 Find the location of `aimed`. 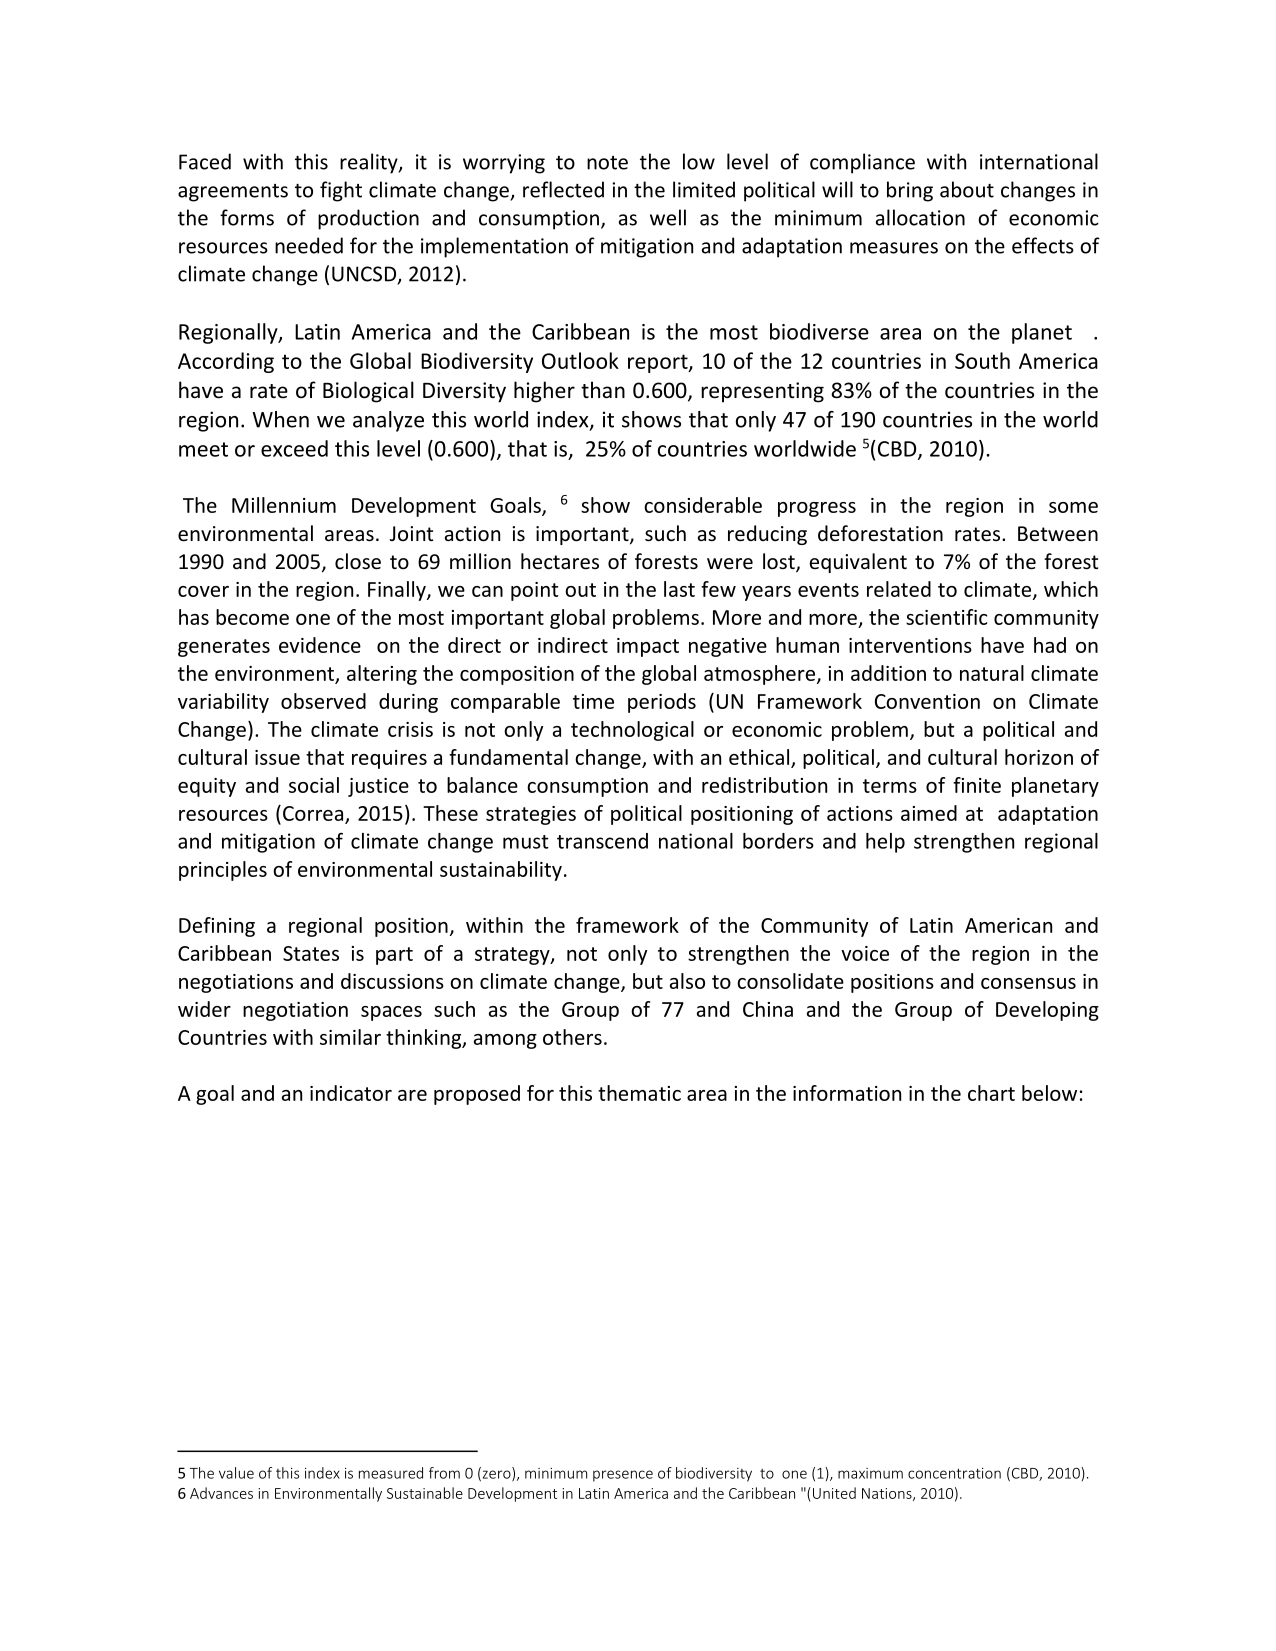

aimed is located at coordinates (929, 813).
